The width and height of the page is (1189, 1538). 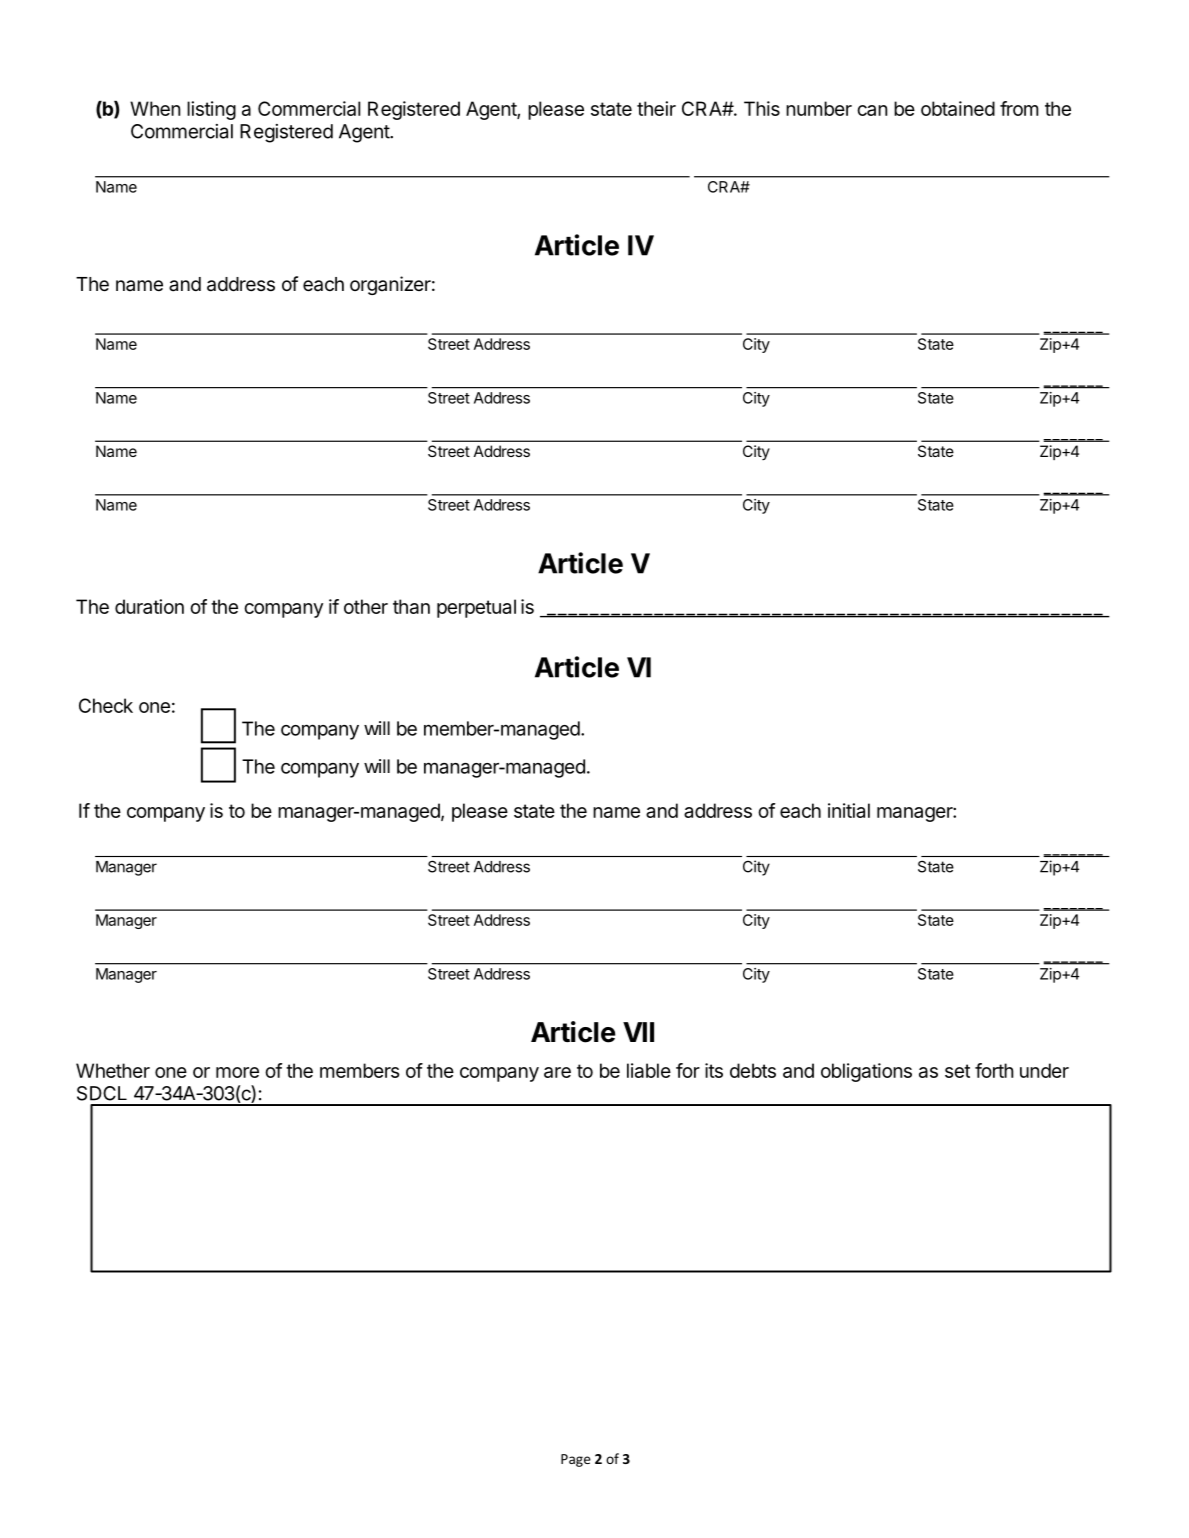 What do you see at coordinates (211, 110) in the page?
I see `listing` at bounding box center [211, 110].
